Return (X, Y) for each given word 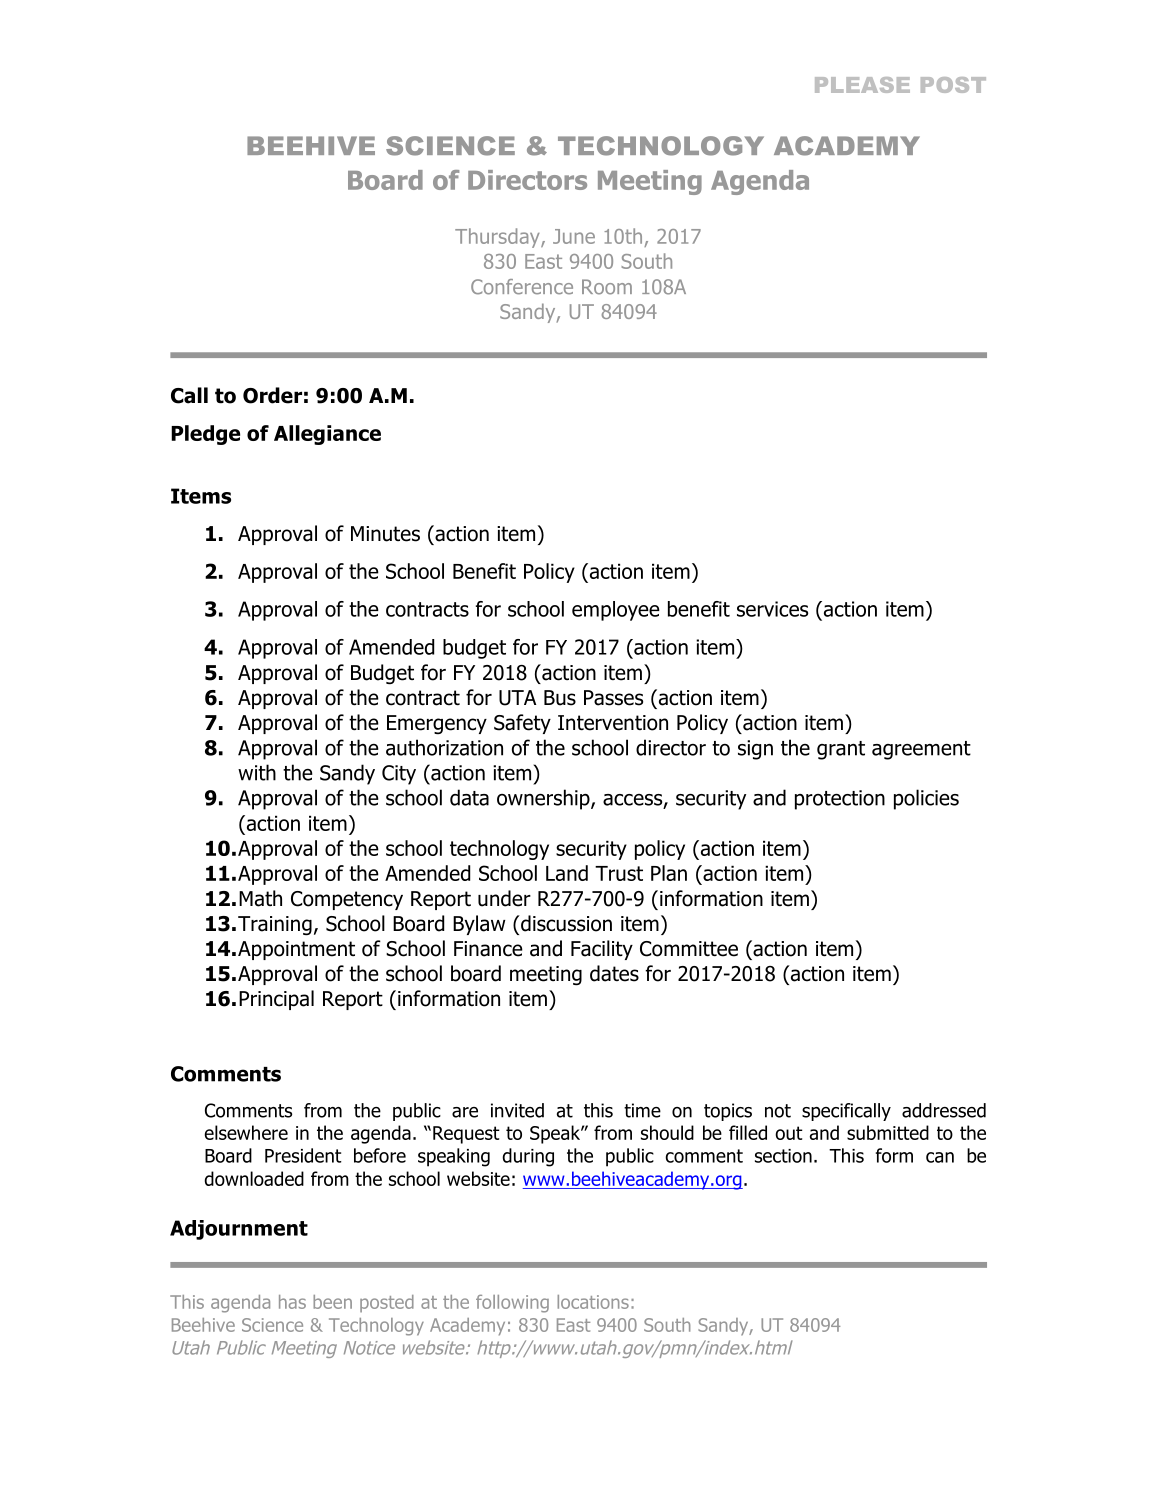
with (257, 772)
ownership (544, 799)
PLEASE (862, 85)
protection (840, 800)
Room (607, 287)
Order (272, 395)
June (574, 236)
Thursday (498, 238)
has (292, 1302)
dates (614, 973)
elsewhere (246, 1132)
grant (841, 750)
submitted (888, 1132)
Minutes (385, 534)
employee (616, 611)
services (772, 609)
